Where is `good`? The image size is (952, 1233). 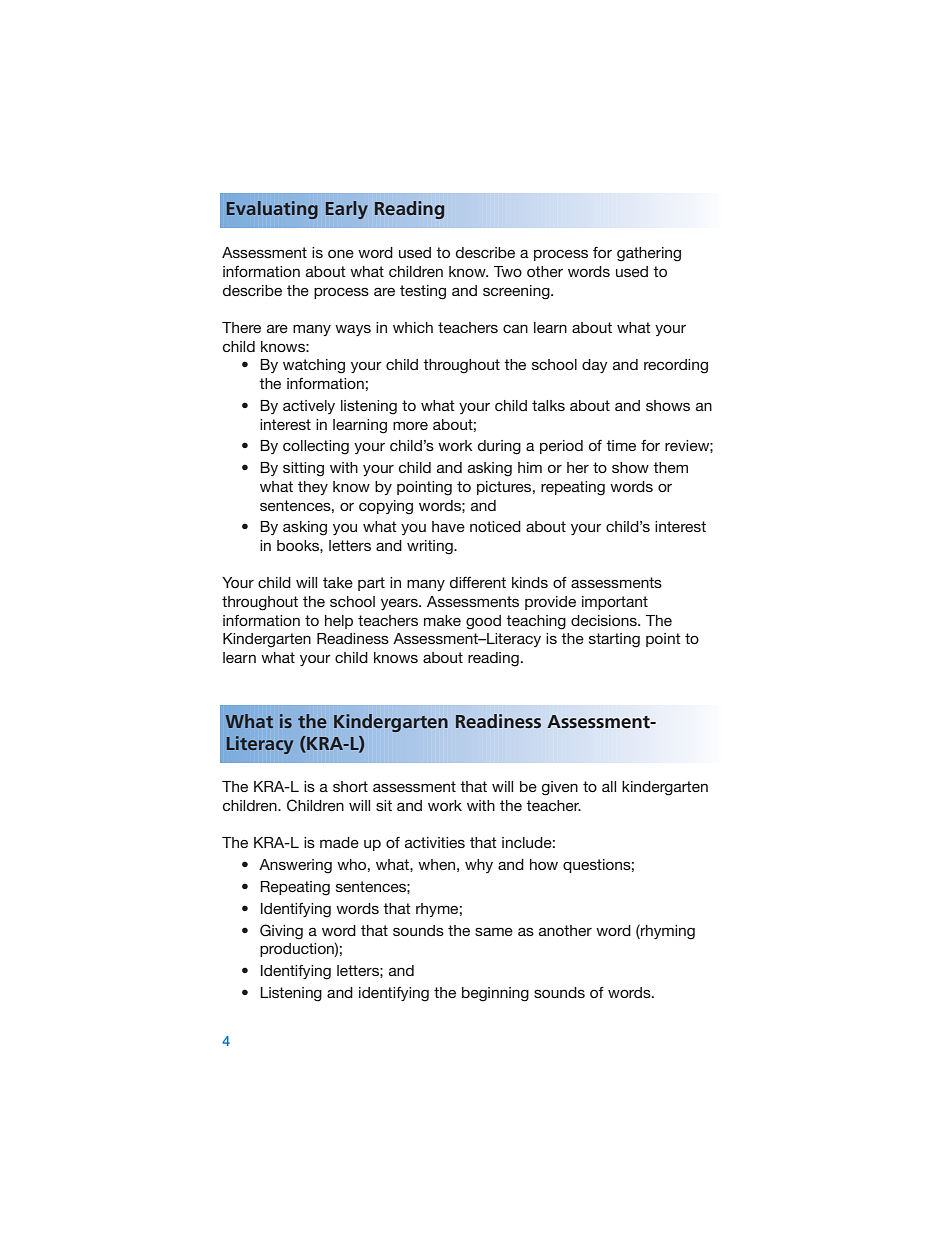 good is located at coordinates (483, 622).
